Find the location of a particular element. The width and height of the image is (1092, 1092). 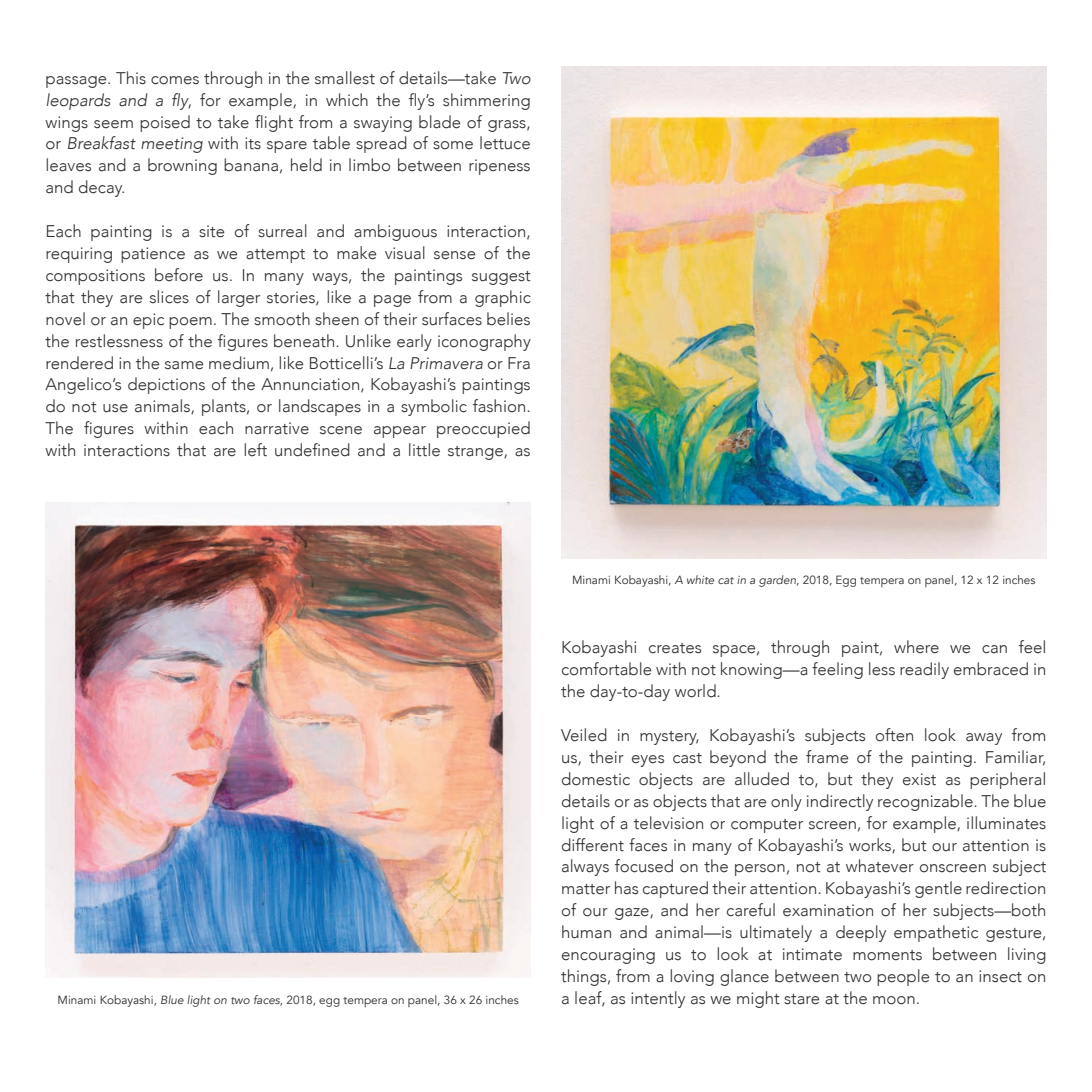

belies is located at coordinates (508, 319).
